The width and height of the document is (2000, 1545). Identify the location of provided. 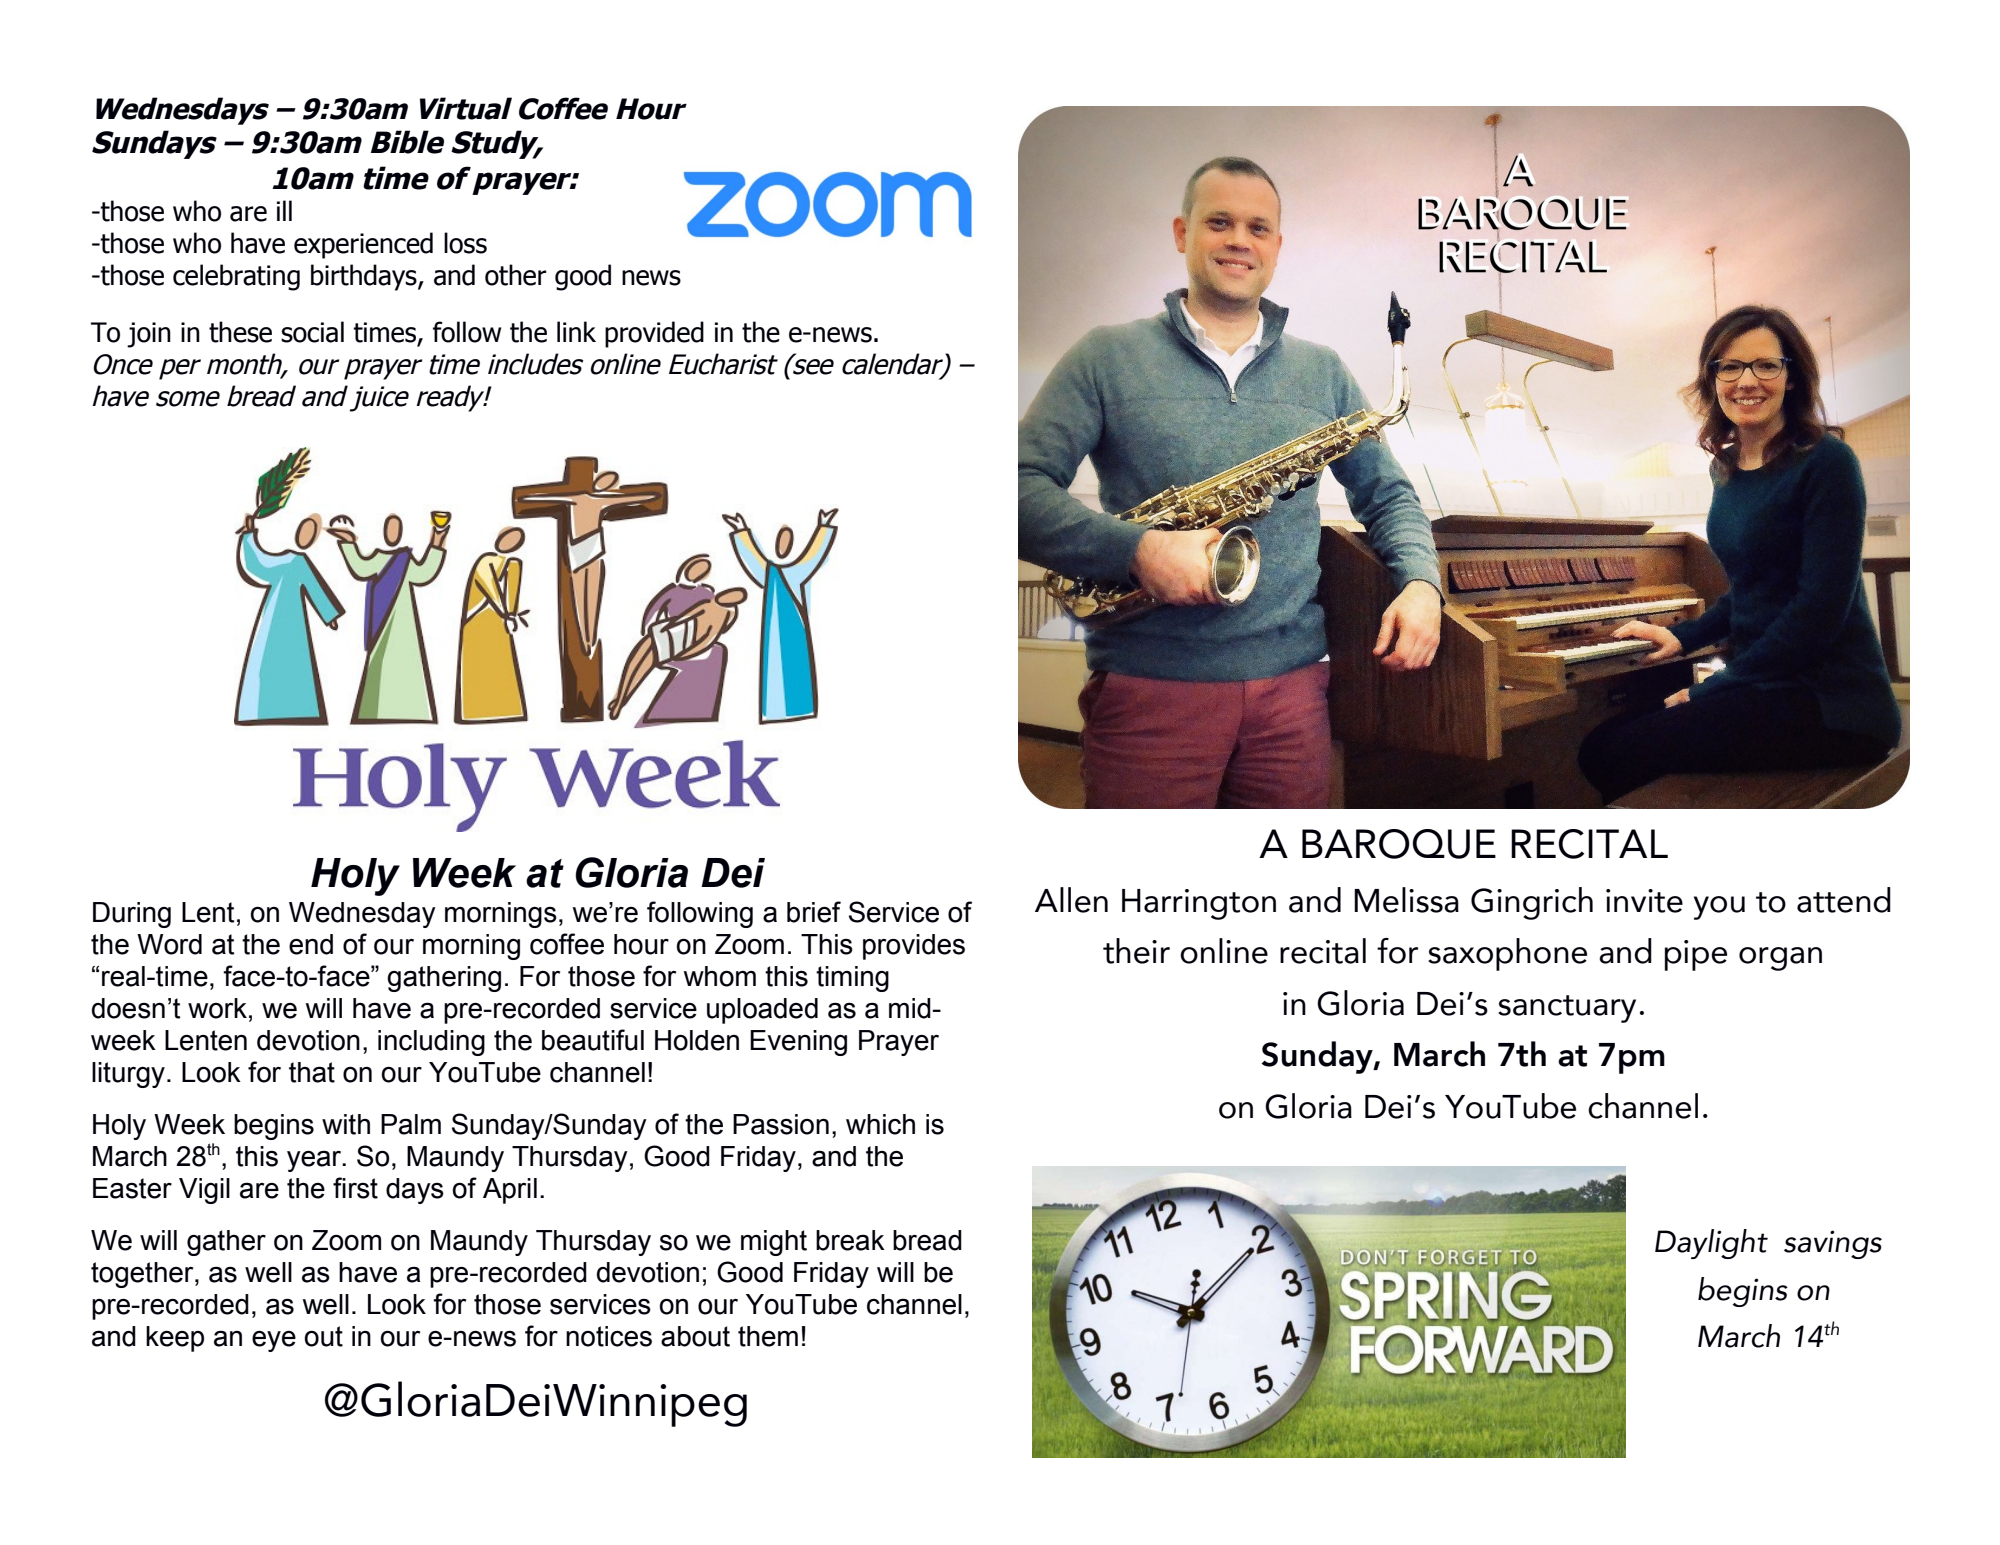
(654, 334).
